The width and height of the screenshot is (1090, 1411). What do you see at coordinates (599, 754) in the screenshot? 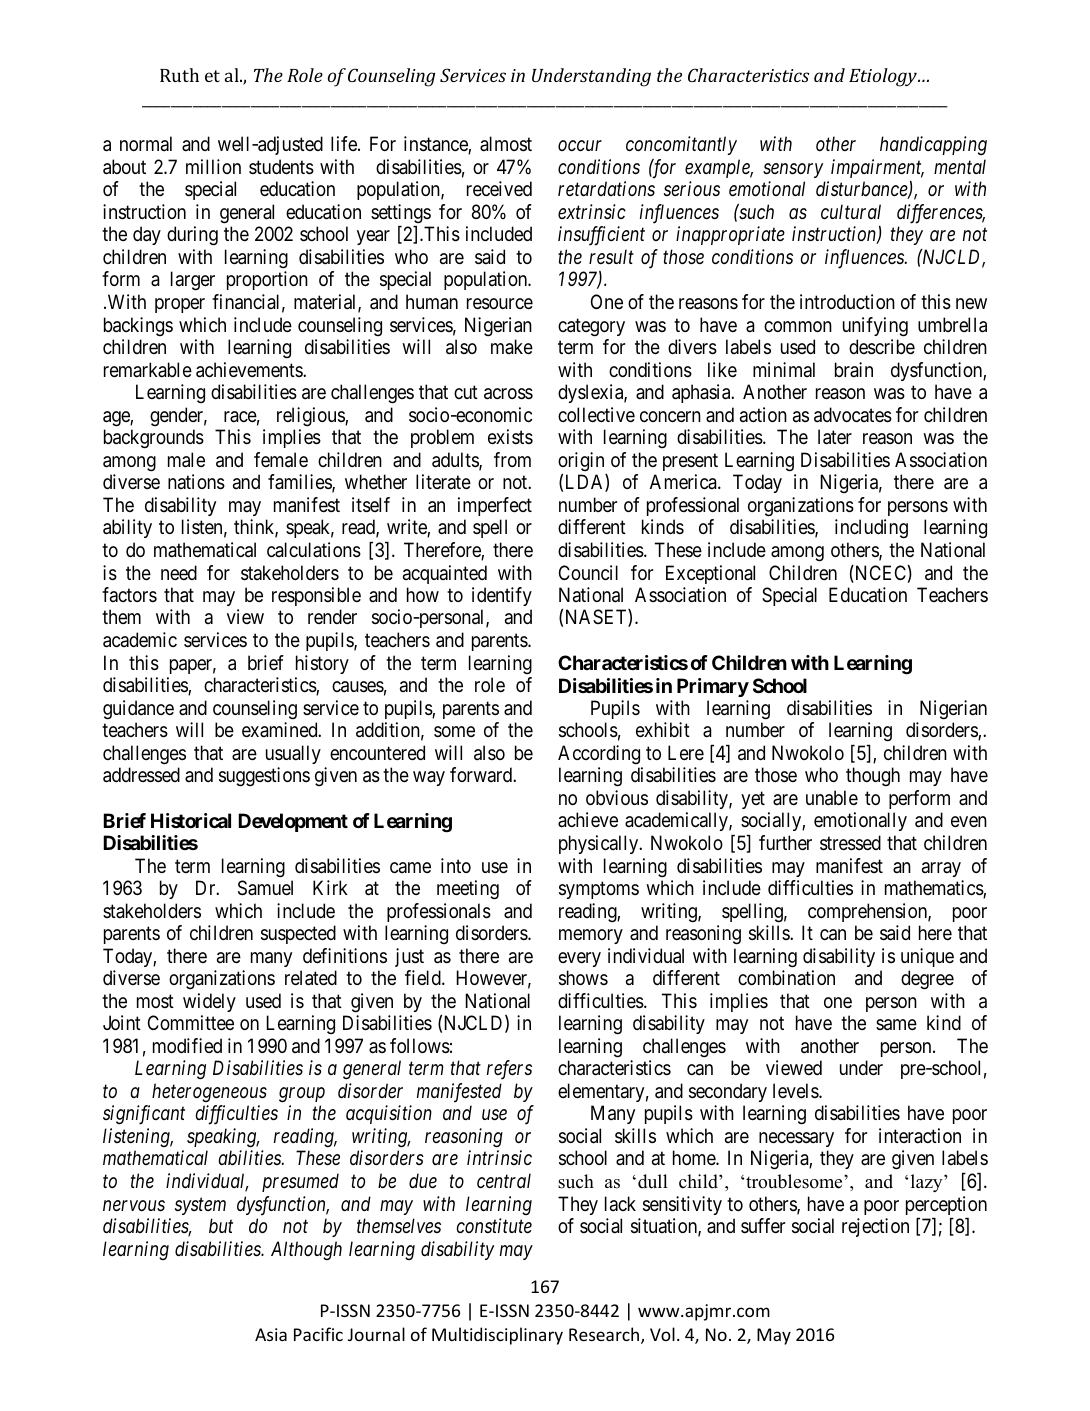
I see `According` at bounding box center [599, 754].
